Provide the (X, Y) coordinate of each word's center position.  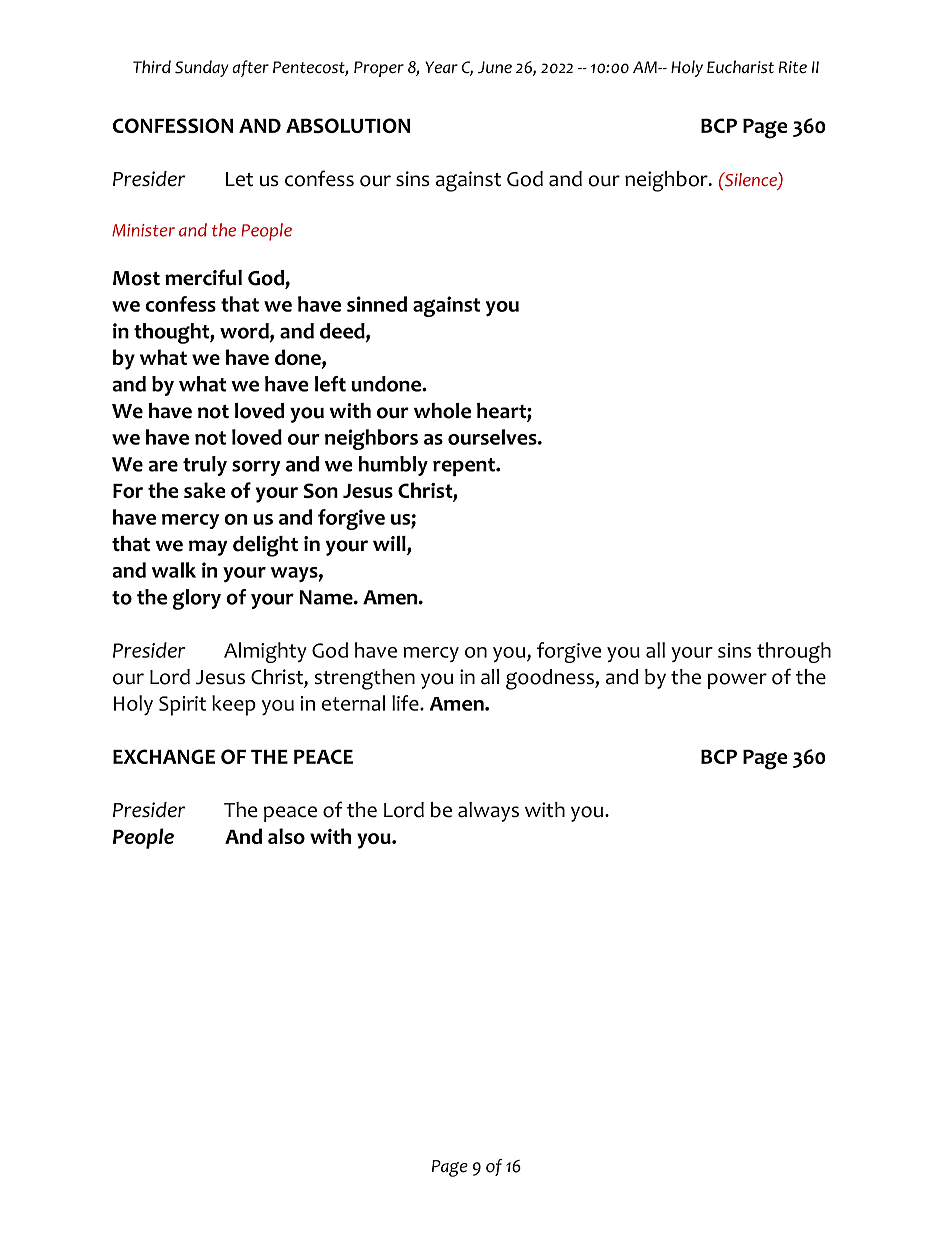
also (286, 836)
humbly (393, 466)
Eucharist (740, 67)
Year (441, 67)
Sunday (202, 68)
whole (442, 411)
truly (205, 466)
